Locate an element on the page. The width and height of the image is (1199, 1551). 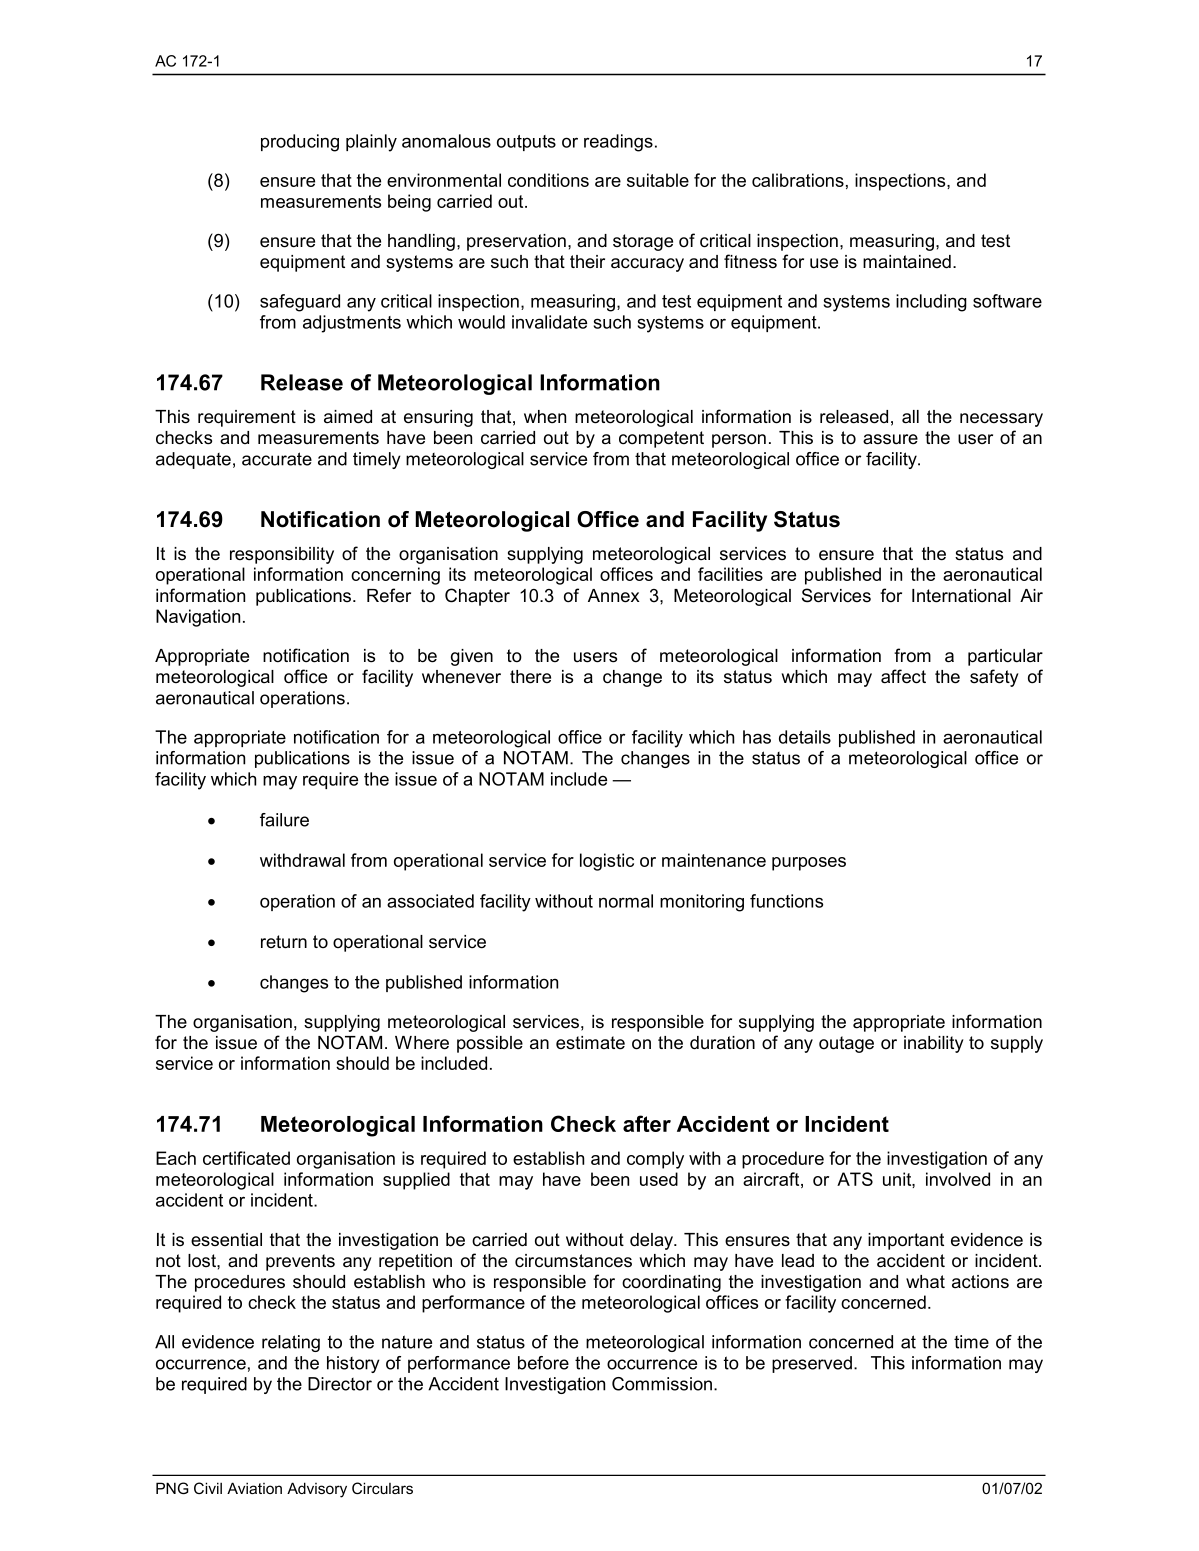
there is located at coordinates (530, 677).
